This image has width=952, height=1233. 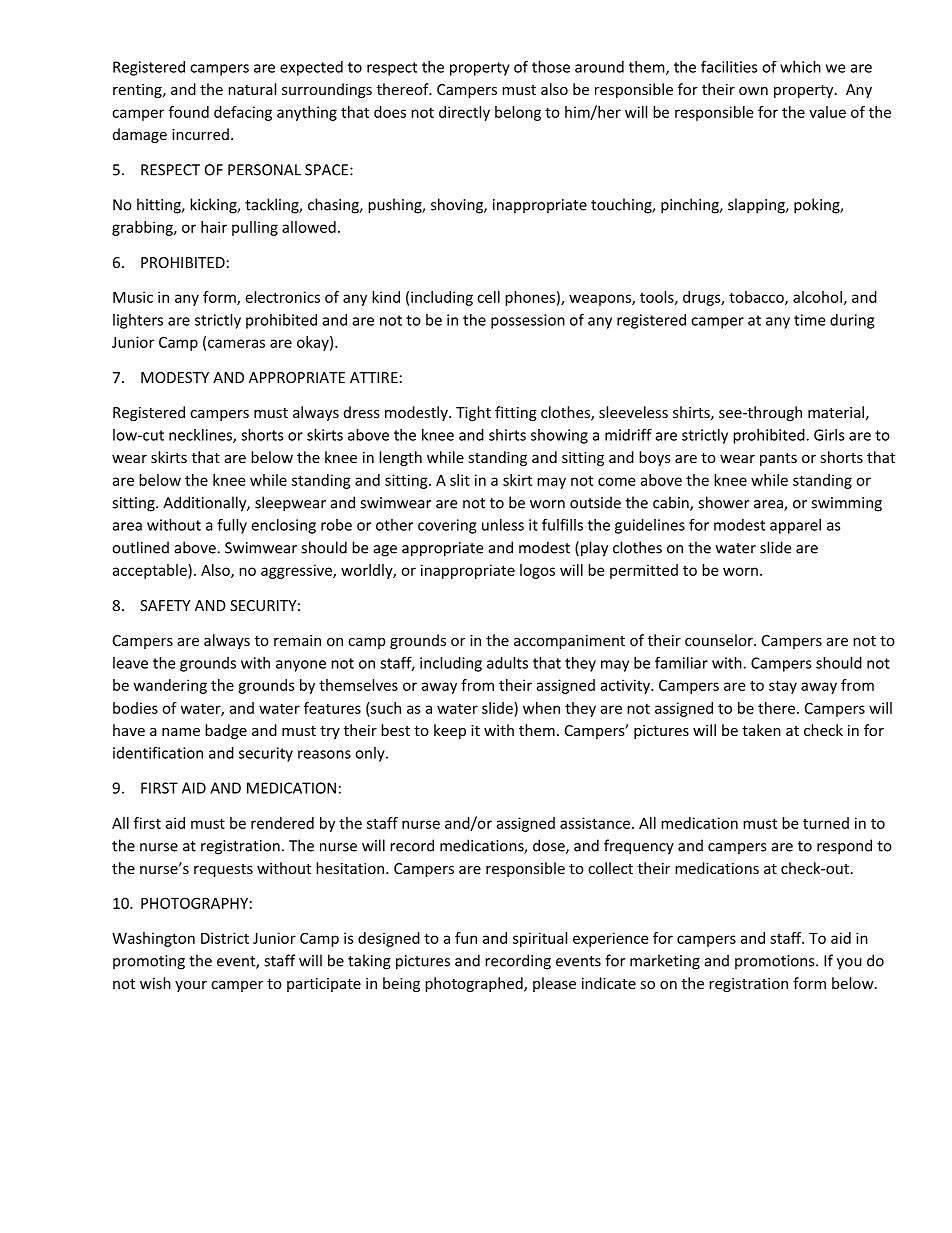 I want to click on District, so click(x=225, y=938).
